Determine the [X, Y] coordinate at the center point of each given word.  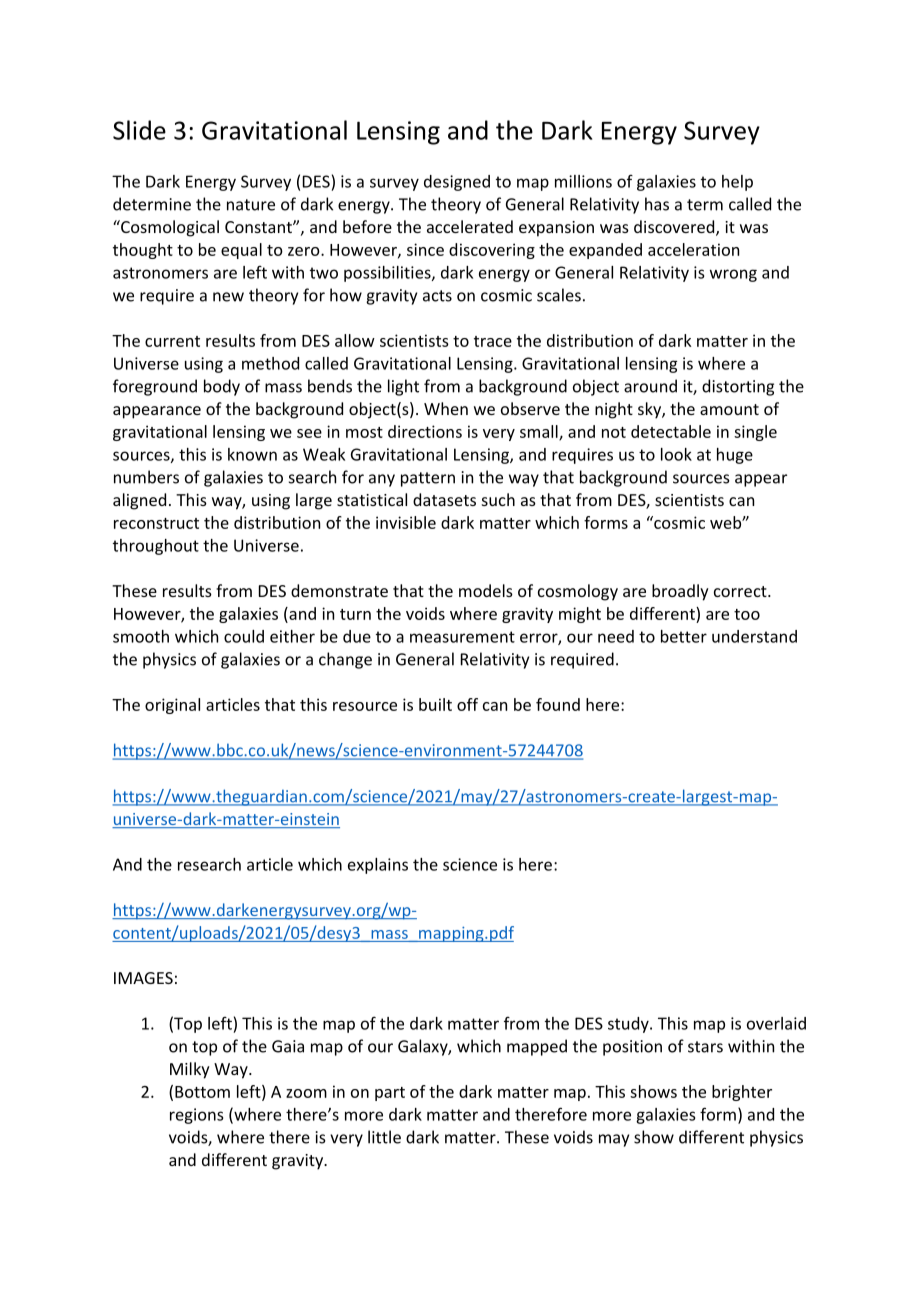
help [737, 183]
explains [378, 866]
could [244, 636]
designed [457, 183]
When [446, 408]
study [629, 1025]
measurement [462, 637]
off [467, 704]
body [222, 387]
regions [196, 1116]
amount [729, 409]
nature [251, 205]
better [684, 636]
